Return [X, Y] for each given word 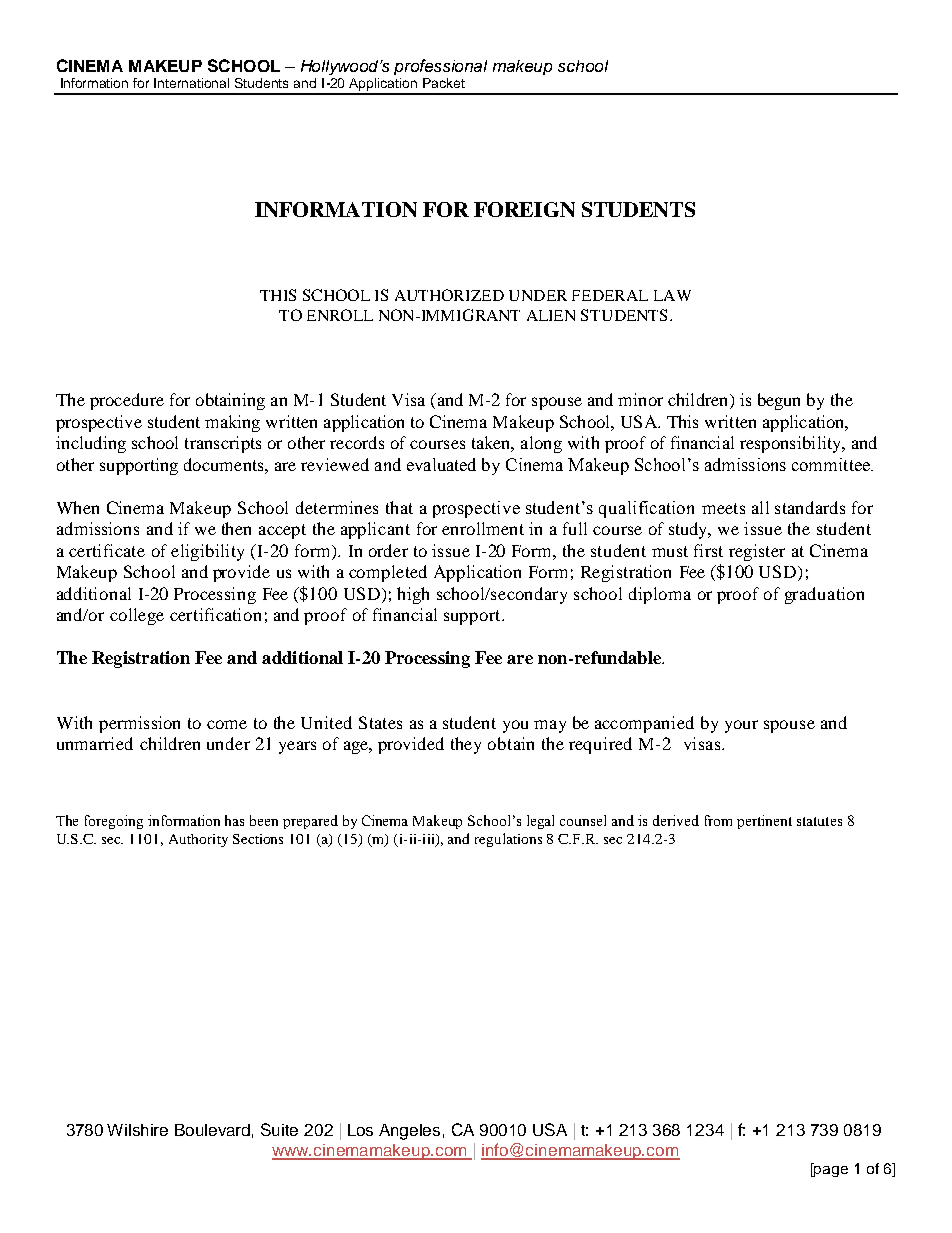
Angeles [409, 1132]
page [830, 1170]
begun [779, 401]
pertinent [764, 822]
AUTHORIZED [449, 295]
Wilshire [137, 1130]
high [413, 595]
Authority [198, 840]
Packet [444, 83]
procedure [127, 401]
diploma [660, 595]
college [137, 616]
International [191, 83]
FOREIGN [524, 209]
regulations [508, 840]
